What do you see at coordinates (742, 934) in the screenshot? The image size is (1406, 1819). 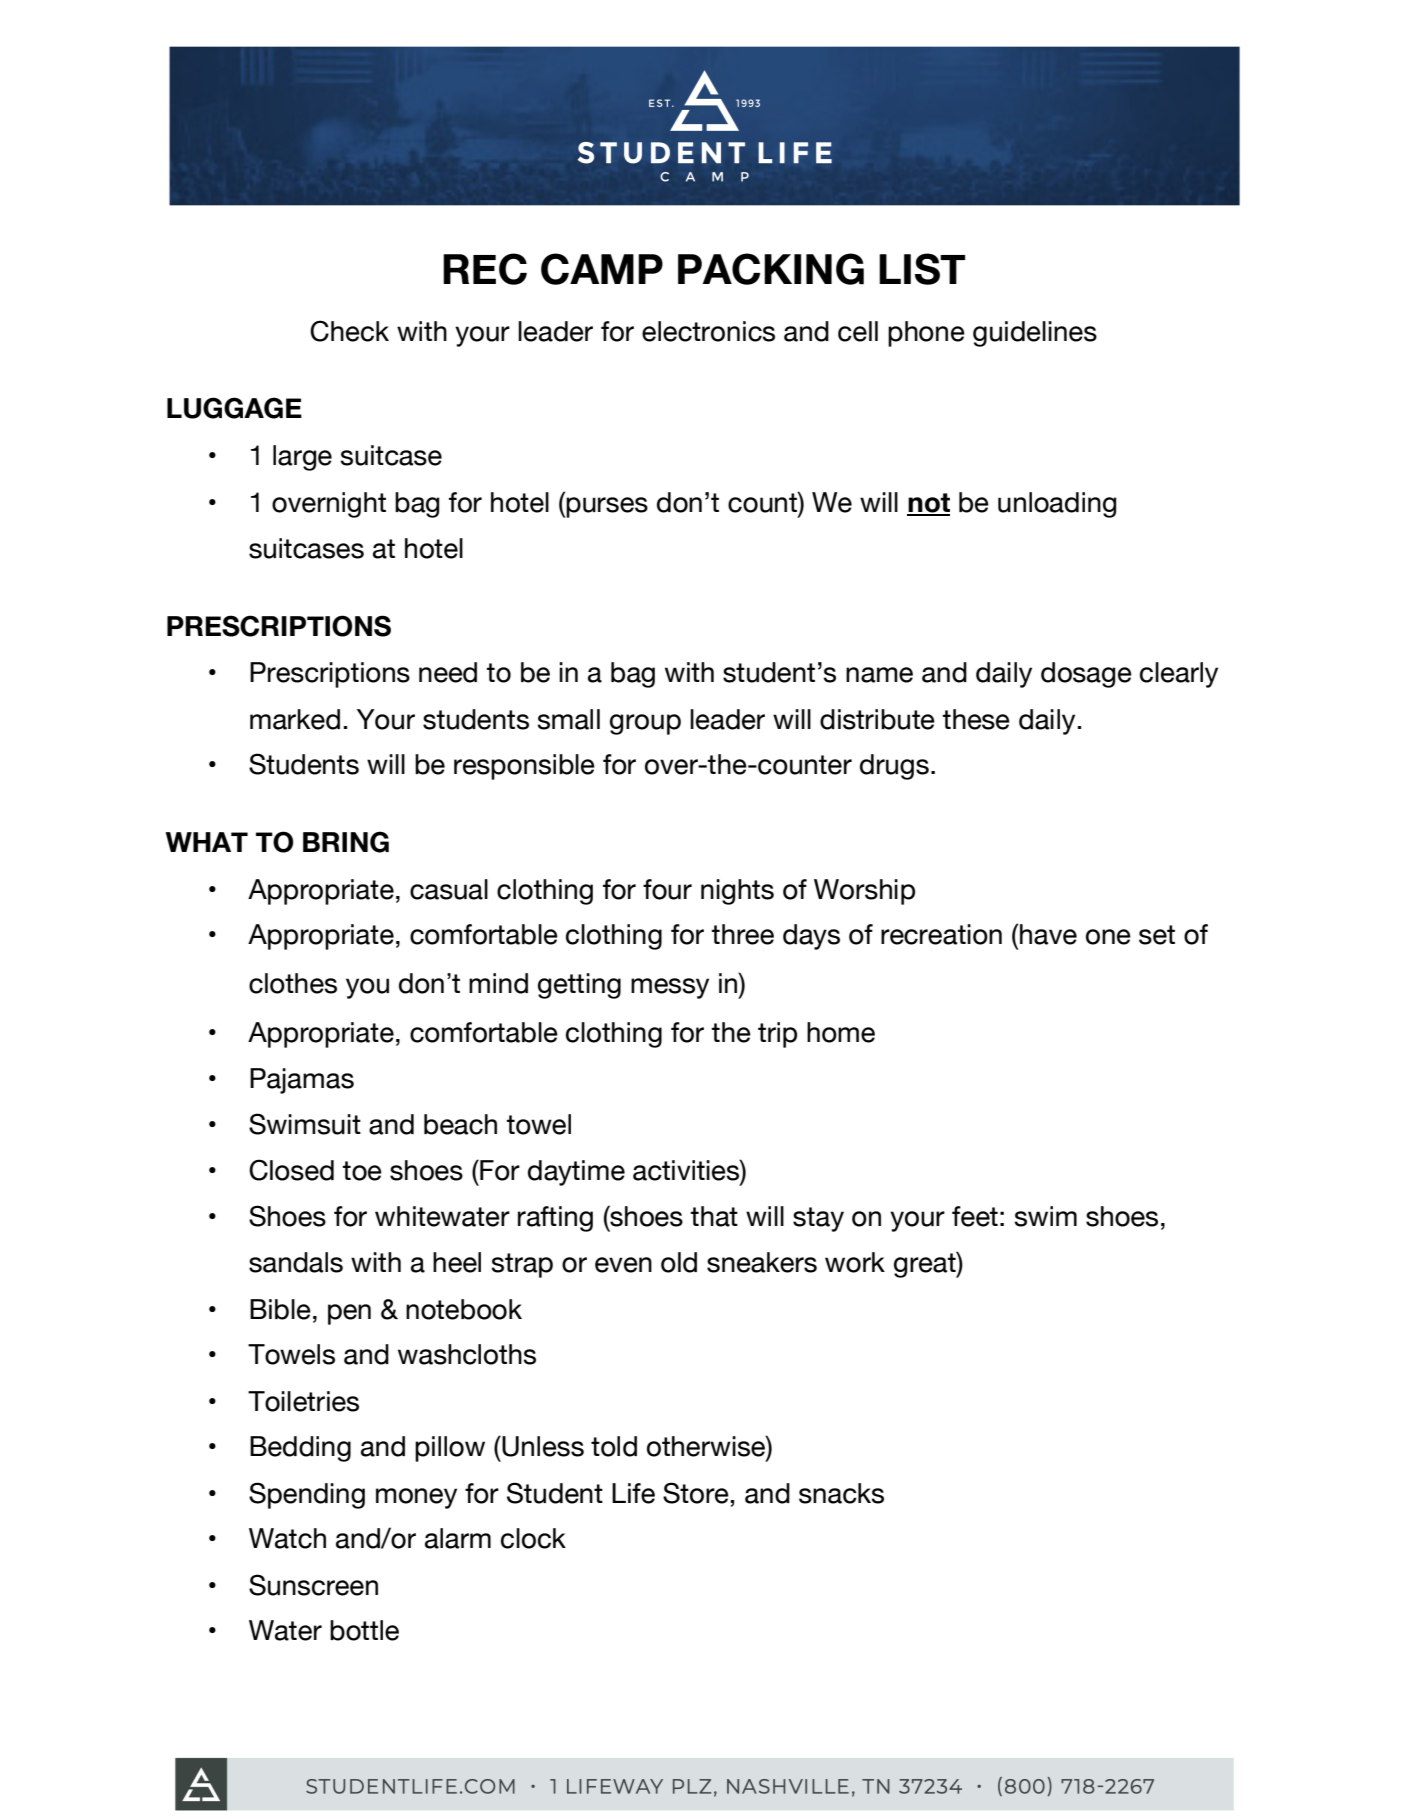 I see `three` at bounding box center [742, 934].
